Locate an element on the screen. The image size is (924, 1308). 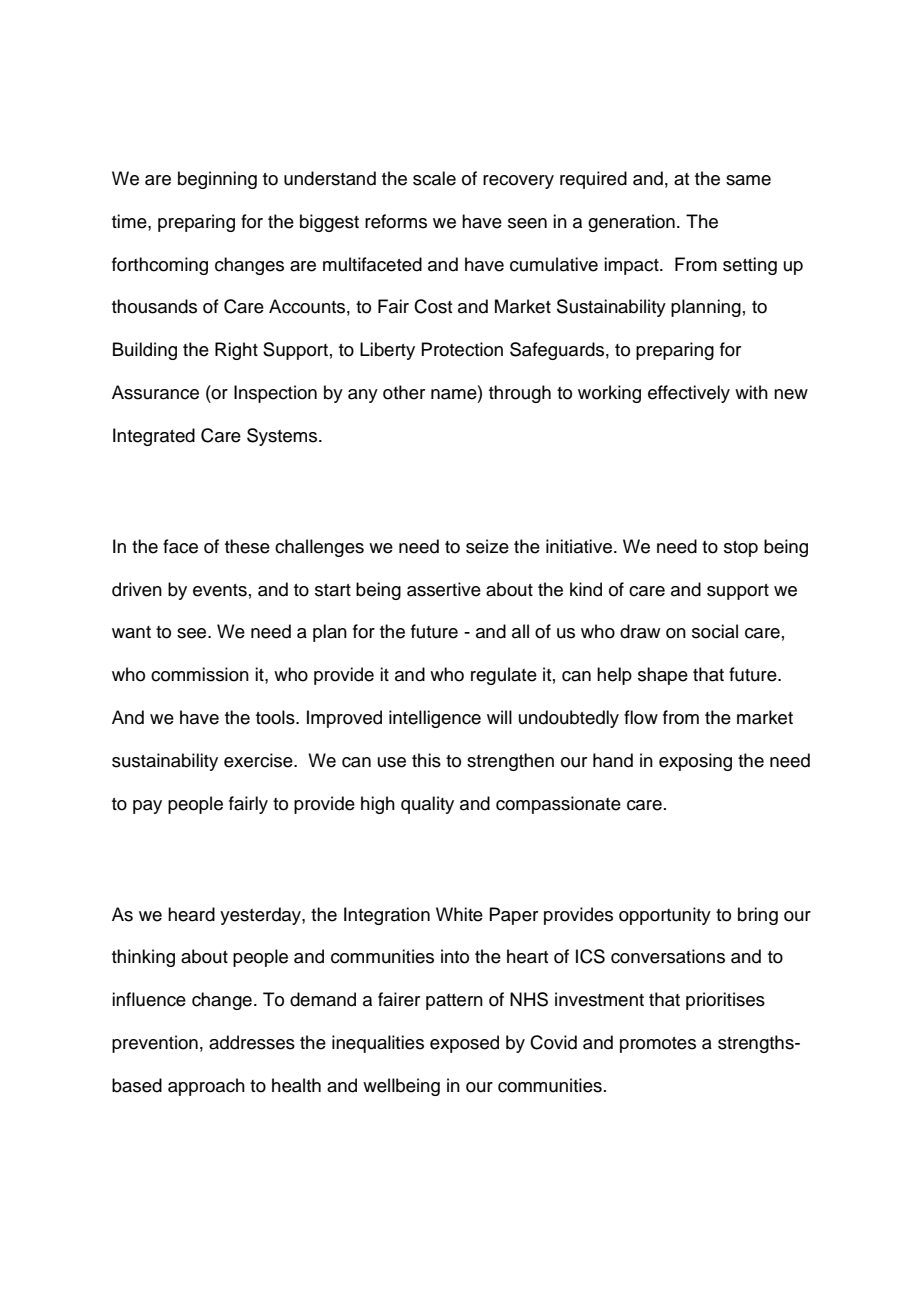
same is located at coordinates (748, 180).
